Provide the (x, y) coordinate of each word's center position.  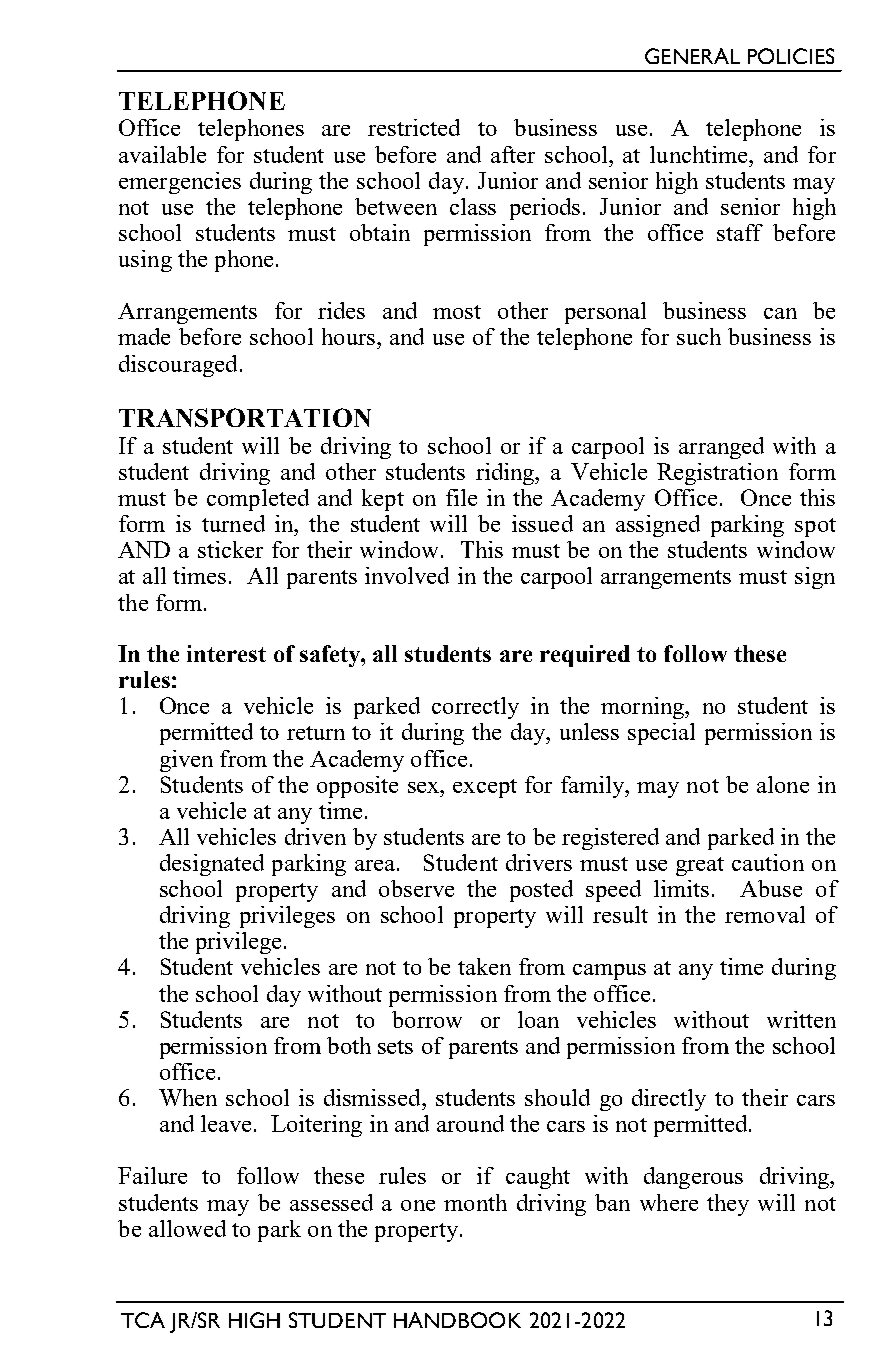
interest (226, 653)
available (162, 154)
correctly (475, 708)
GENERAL (692, 56)
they (728, 1205)
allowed (187, 1228)
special (661, 734)
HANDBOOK (457, 1320)
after (513, 154)
